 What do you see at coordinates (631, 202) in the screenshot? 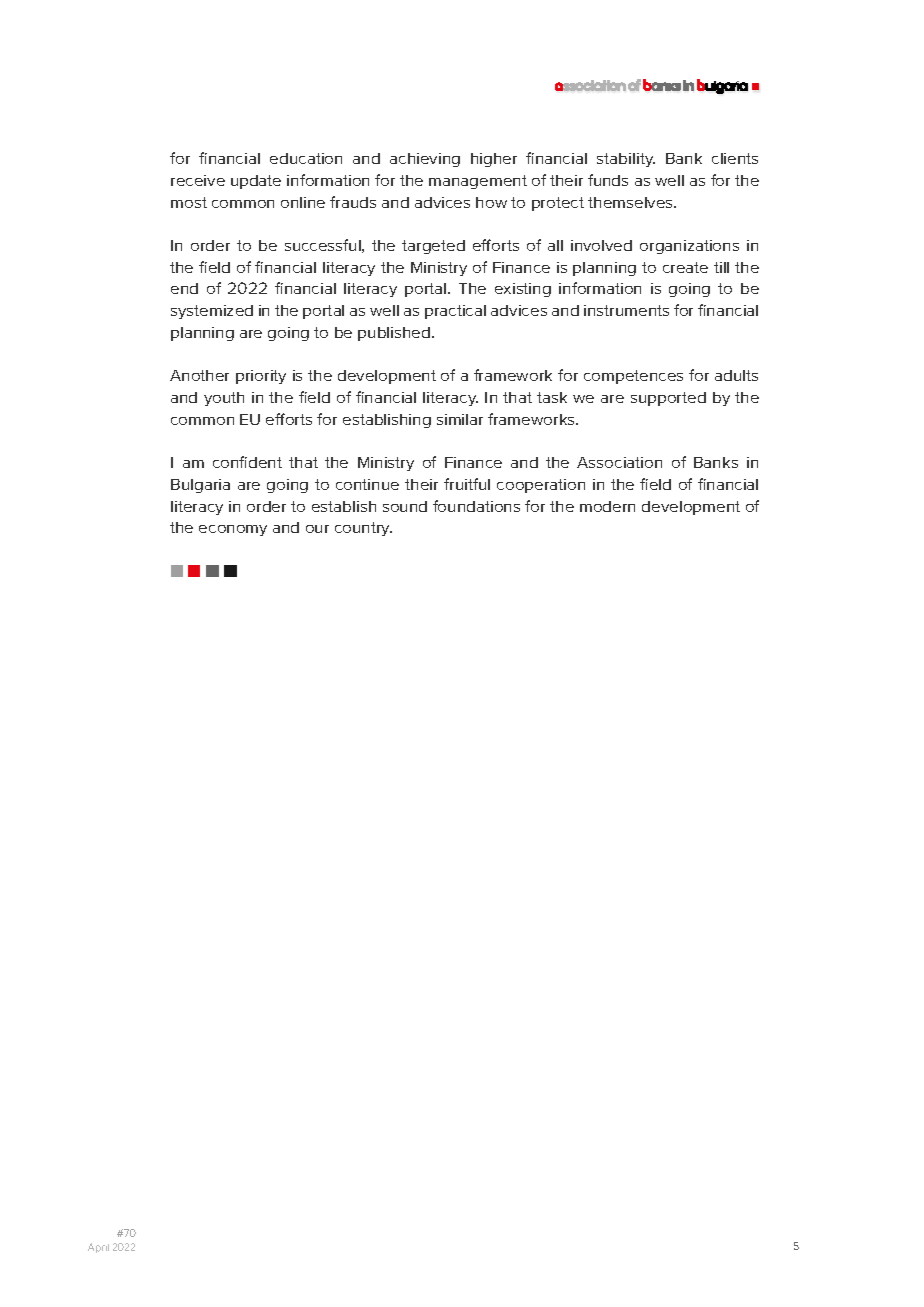
I see `themselves` at bounding box center [631, 202].
